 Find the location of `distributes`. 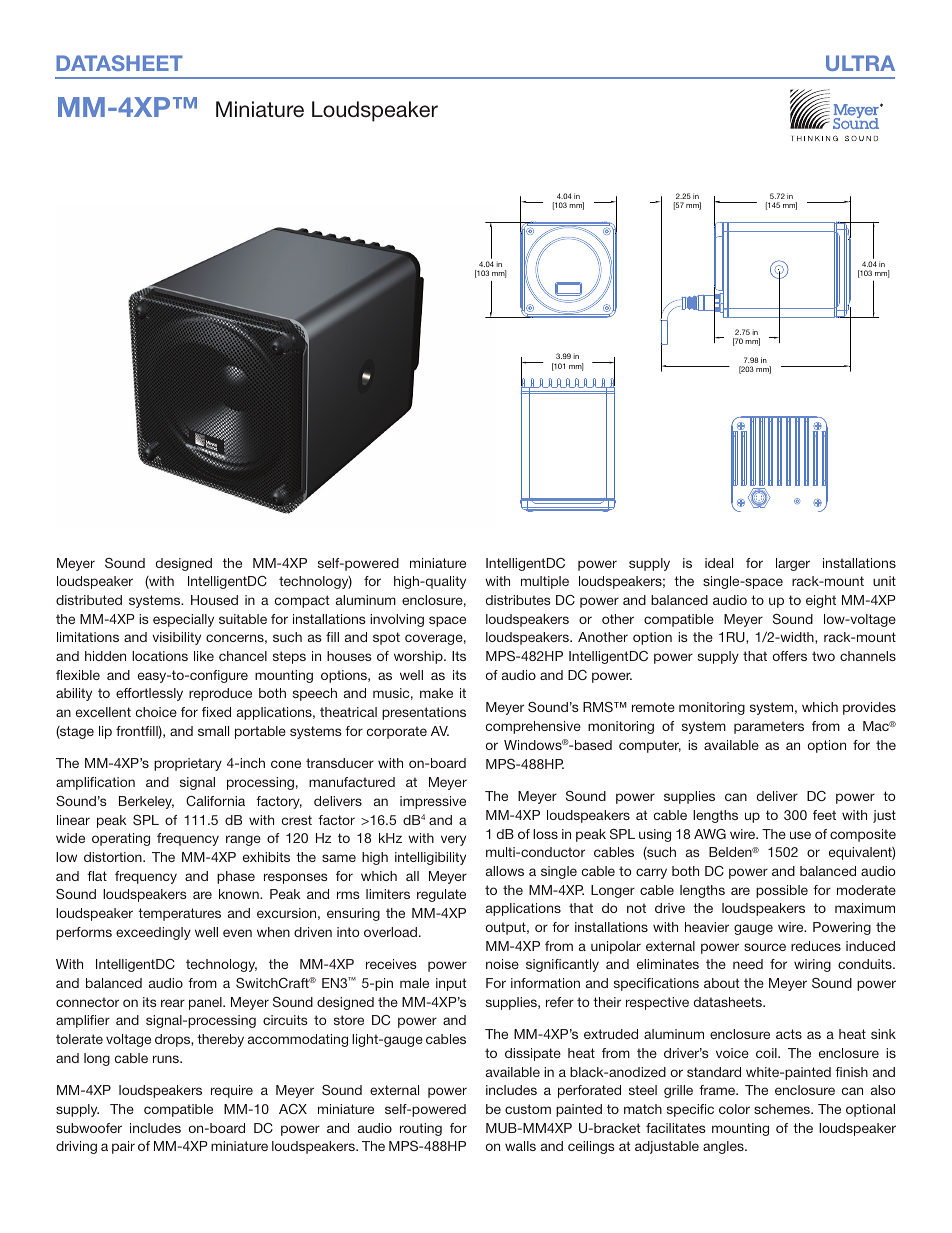

distributes is located at coordinates (518, 600).
